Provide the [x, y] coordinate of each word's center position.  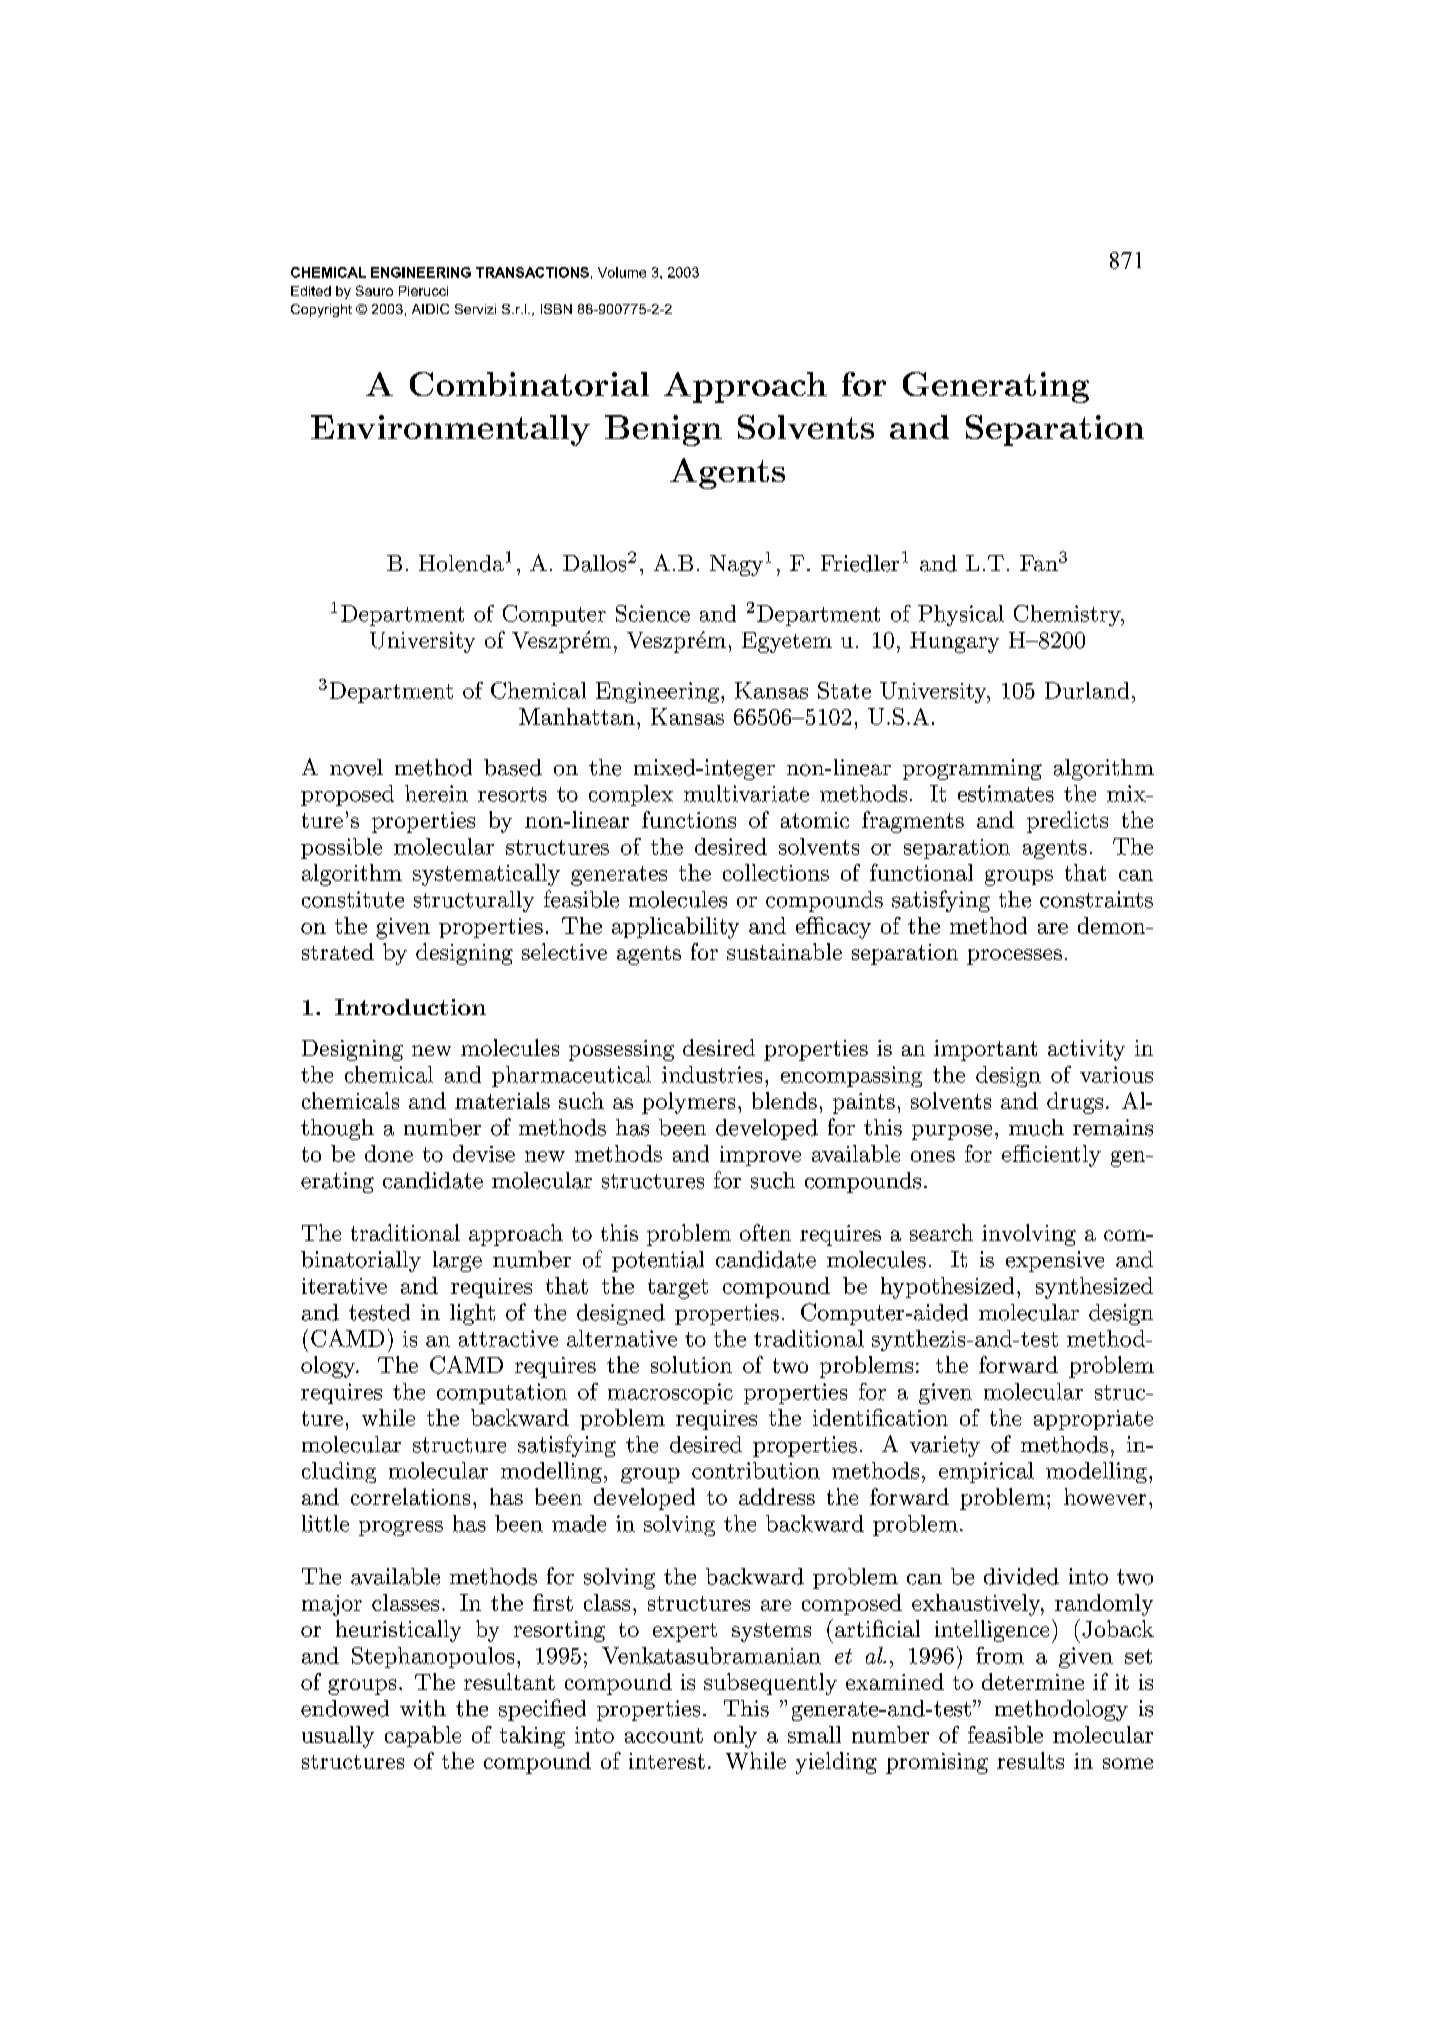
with [423, 1708]
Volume [622, 272]
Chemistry [1068, 615]
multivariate [746, 793]
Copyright [321, 310]
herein [436, 793]
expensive [1055, 1261]
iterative [344, 1286]
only [735, 1737]
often [765, 1232]
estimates [1006, 793]
